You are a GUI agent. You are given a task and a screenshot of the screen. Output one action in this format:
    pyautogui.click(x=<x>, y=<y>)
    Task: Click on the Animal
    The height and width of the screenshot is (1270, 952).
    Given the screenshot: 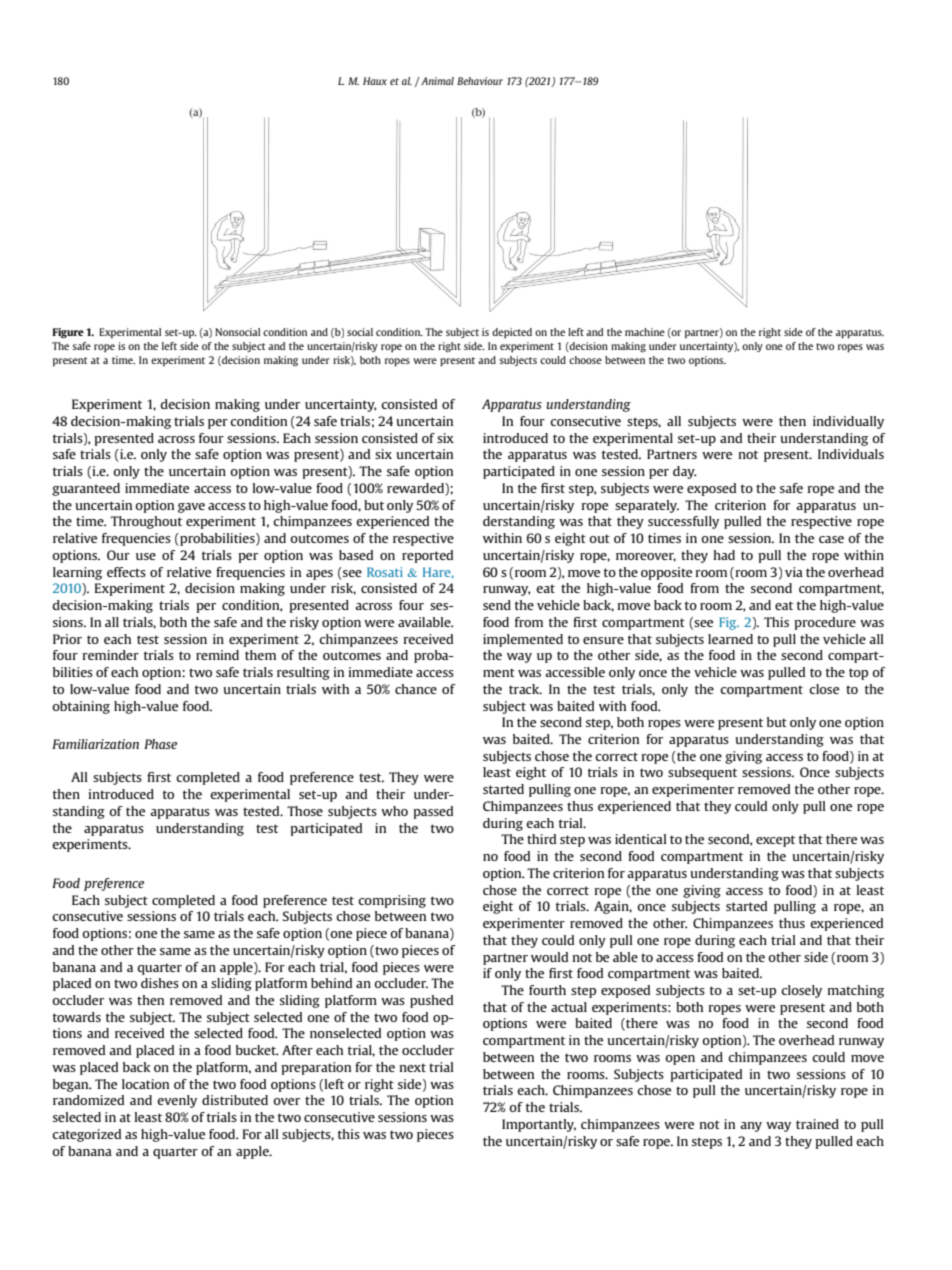 What is the action you would take?
    pyautogui.click(x=436, y=81)
